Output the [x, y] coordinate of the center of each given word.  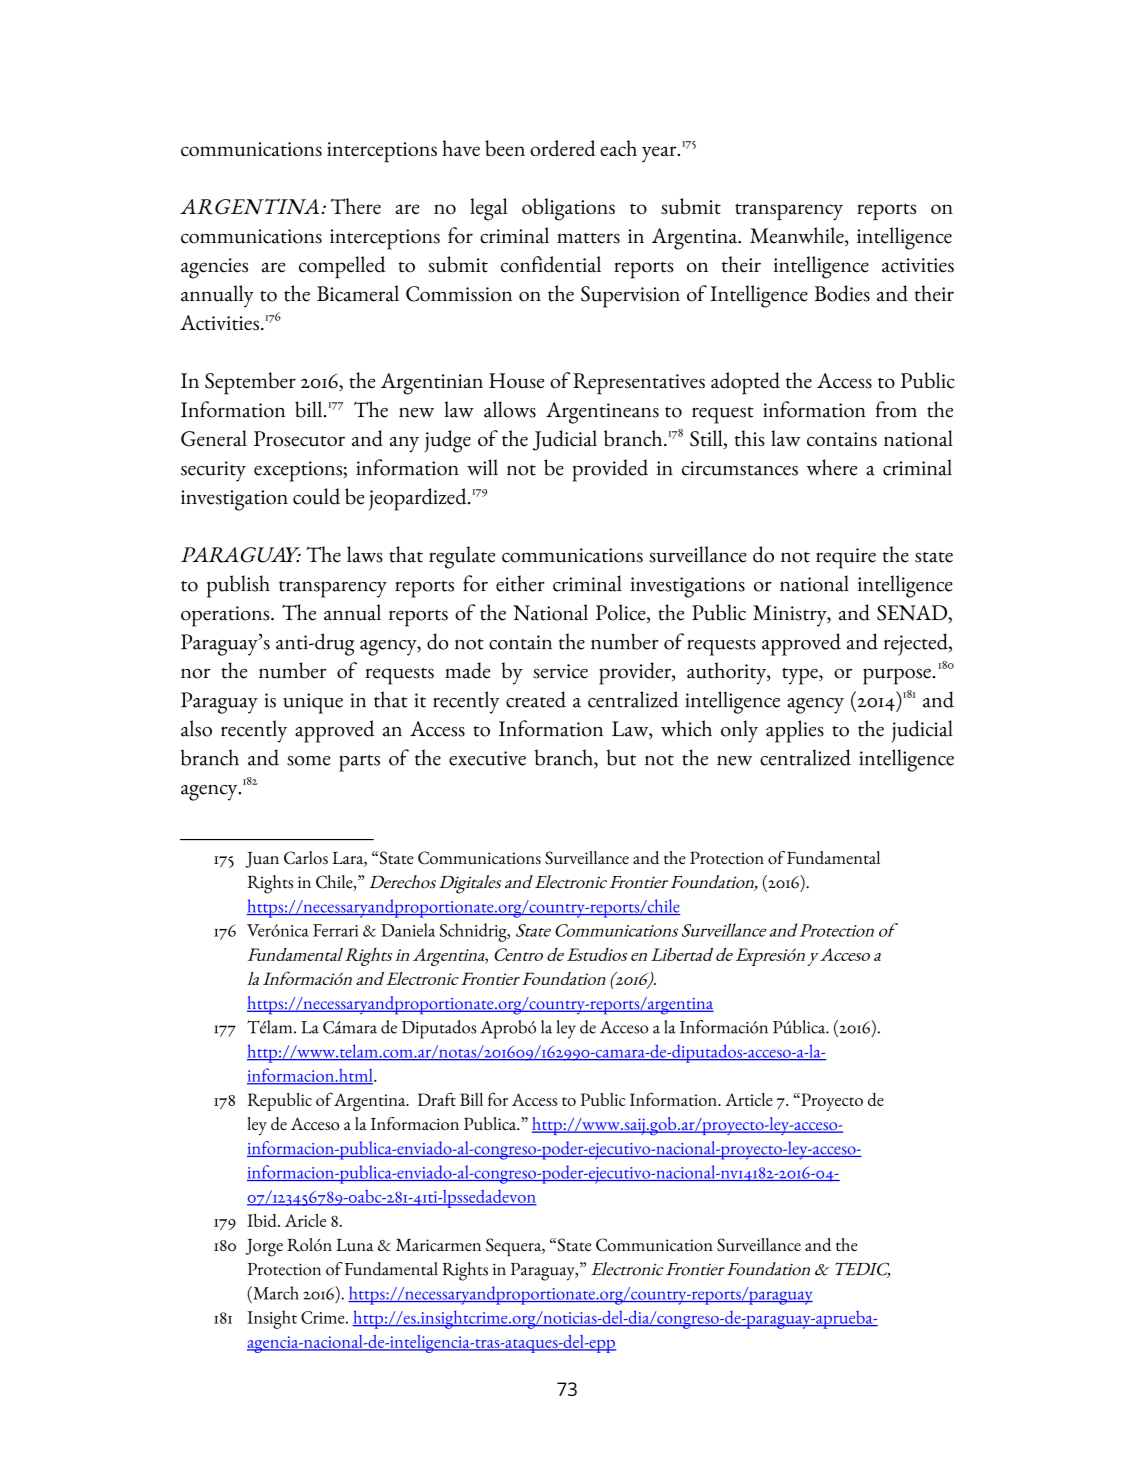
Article [748, 1099]
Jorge [264, 1248]
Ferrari [335, 930]
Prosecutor [299, 439]
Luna [355, 1245]
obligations [568, 209]
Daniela [408, 930]
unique [313, 703]
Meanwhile [798, 236]
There [356, 206]
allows [510, 409]
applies [795, 731]
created [536, 699]
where [832, 467]
